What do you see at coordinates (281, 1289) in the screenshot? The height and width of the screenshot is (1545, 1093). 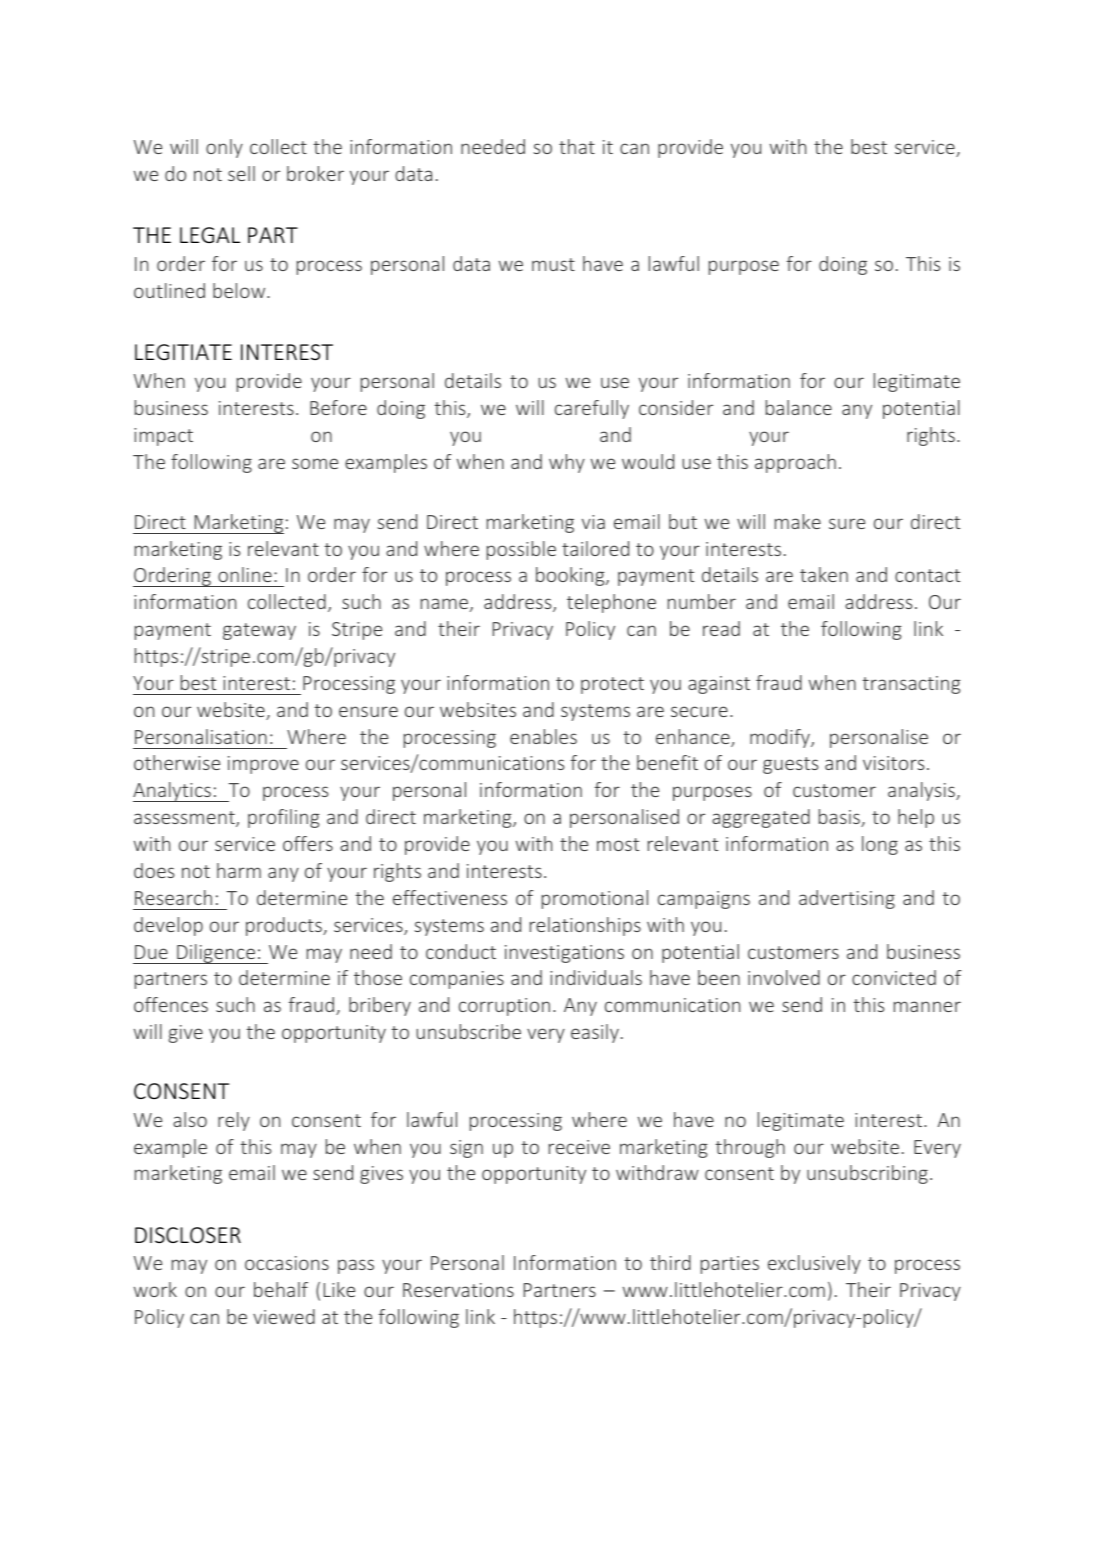 I see `behalf` at bounding box center [281, 1289].
